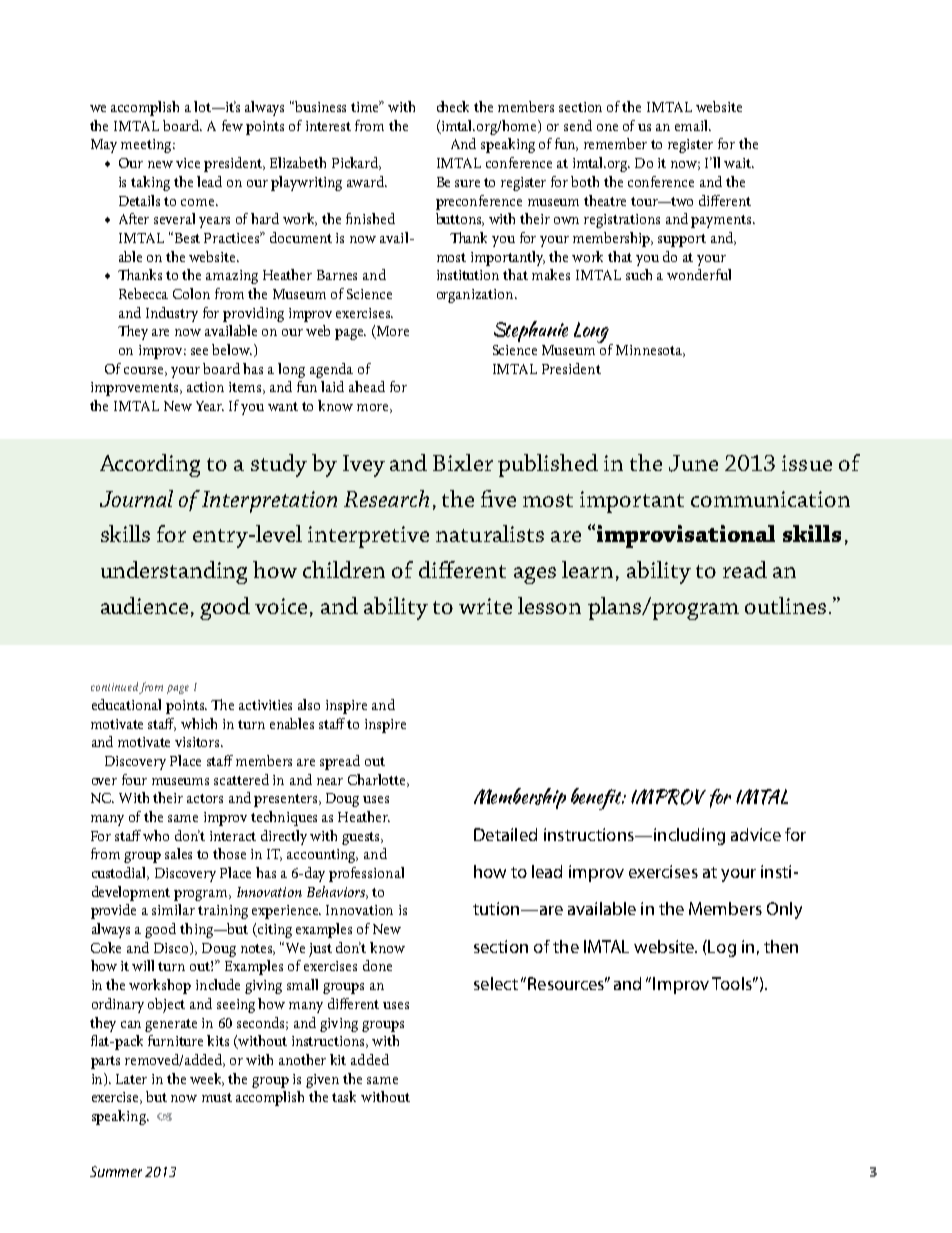 This screenshot has width=952, height=1233. I want to click on must, so click(217, 1097).
